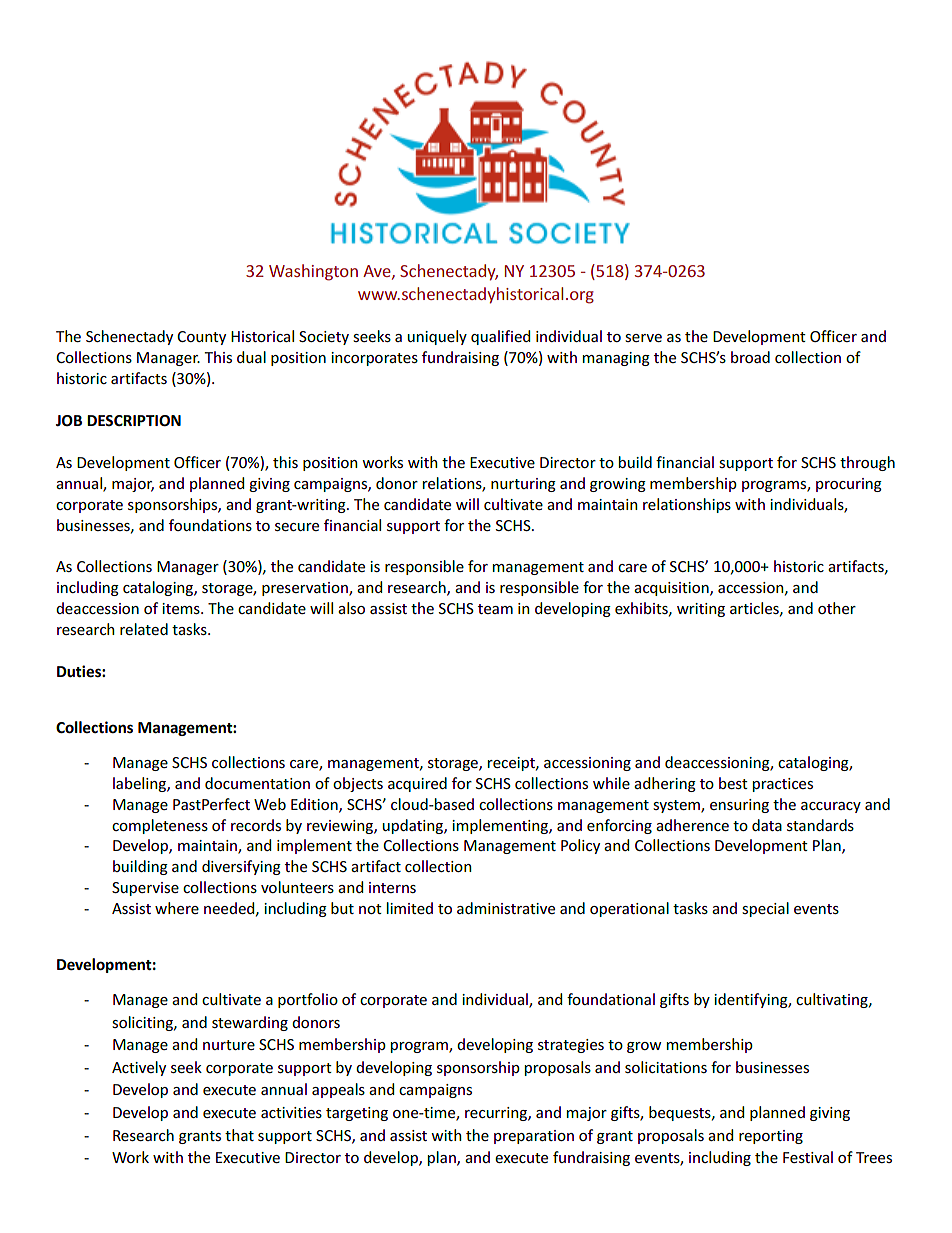  Describe the element at coordinates (495, 609) in the screenshot. I see `team` at that location.
